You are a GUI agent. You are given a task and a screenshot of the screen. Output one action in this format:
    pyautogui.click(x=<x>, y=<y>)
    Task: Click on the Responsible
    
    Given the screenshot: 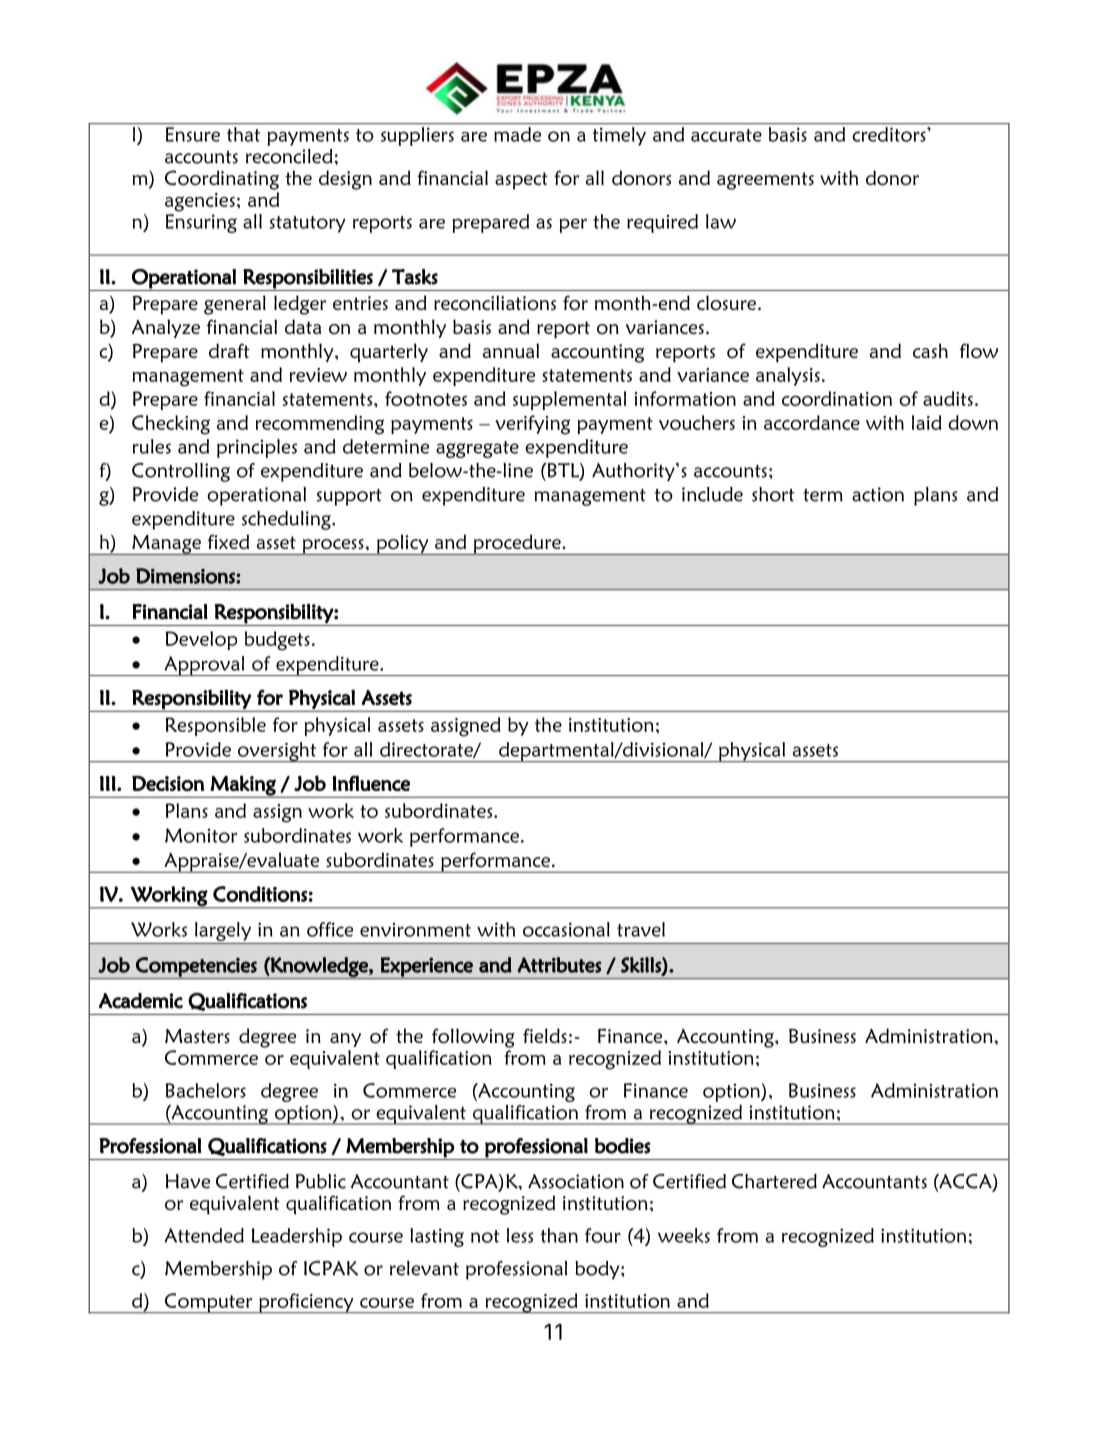 What is the action you would take?
    pyautogui.click(x=216, y=726)
